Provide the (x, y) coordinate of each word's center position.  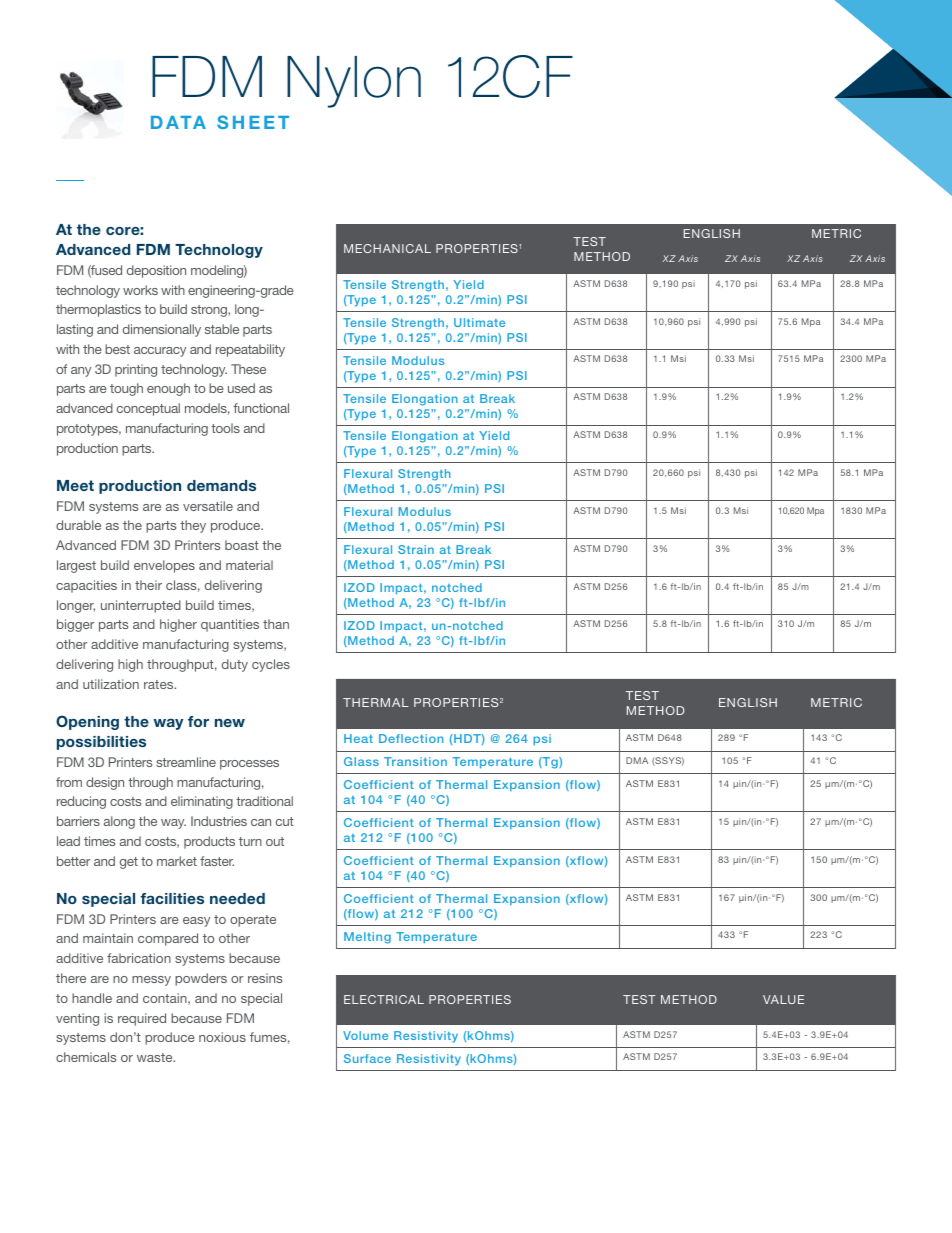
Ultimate (479, 322)
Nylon (354, 82)
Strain (416, 549)
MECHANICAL (387, 248)
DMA (637, 760)
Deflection (411, 738)
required (142, 1019)
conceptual (148, 409)
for (198, 721)
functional (261, 408)
